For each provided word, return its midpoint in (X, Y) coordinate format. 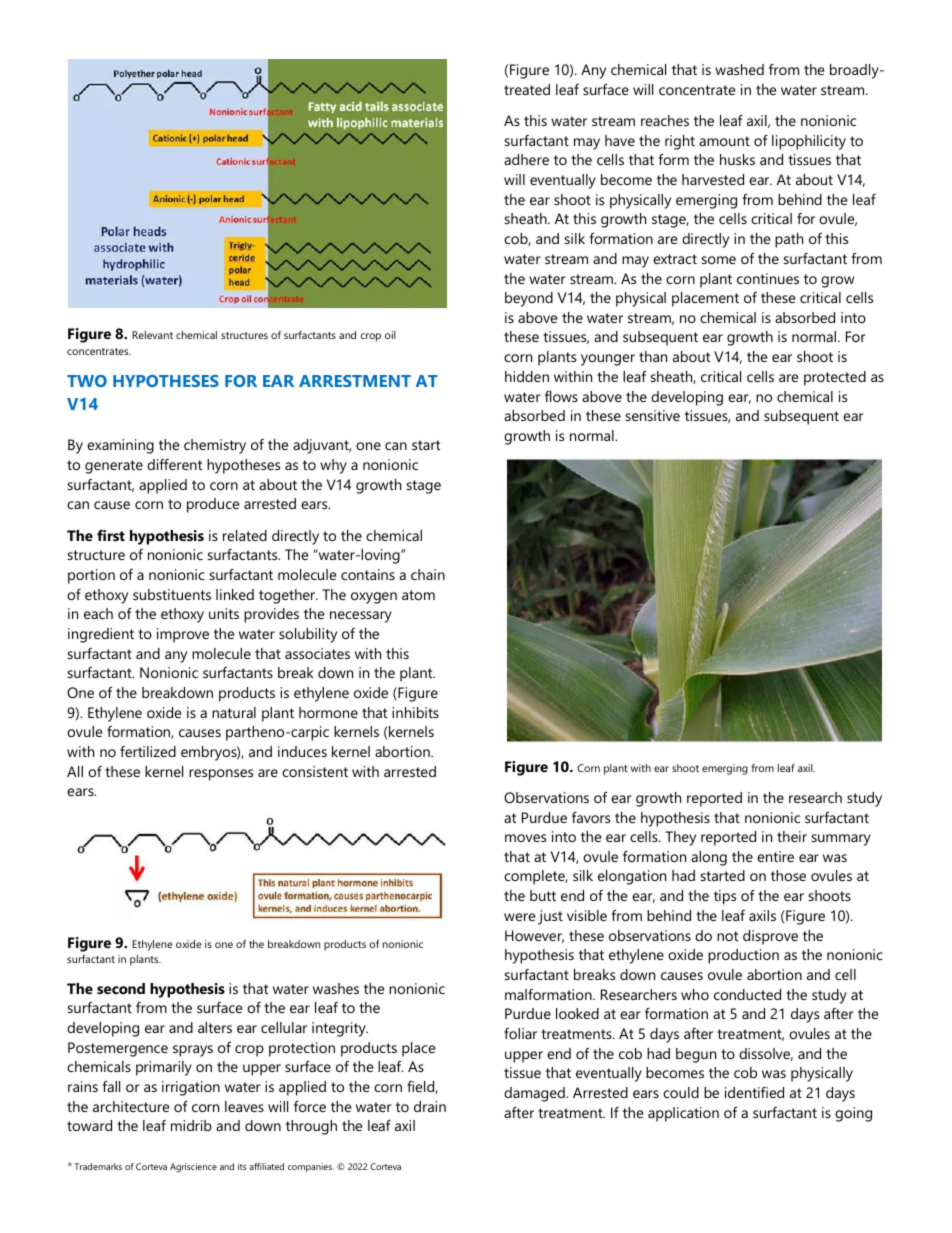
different (174, 464)
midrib (191, 1125)
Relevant (152, 335)
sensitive (653, 415)
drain (430, 1106)
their (792, 836)
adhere (526, 159)
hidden (527, 376)
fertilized (148, 751)
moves (525, 838)
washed (739, 69)
